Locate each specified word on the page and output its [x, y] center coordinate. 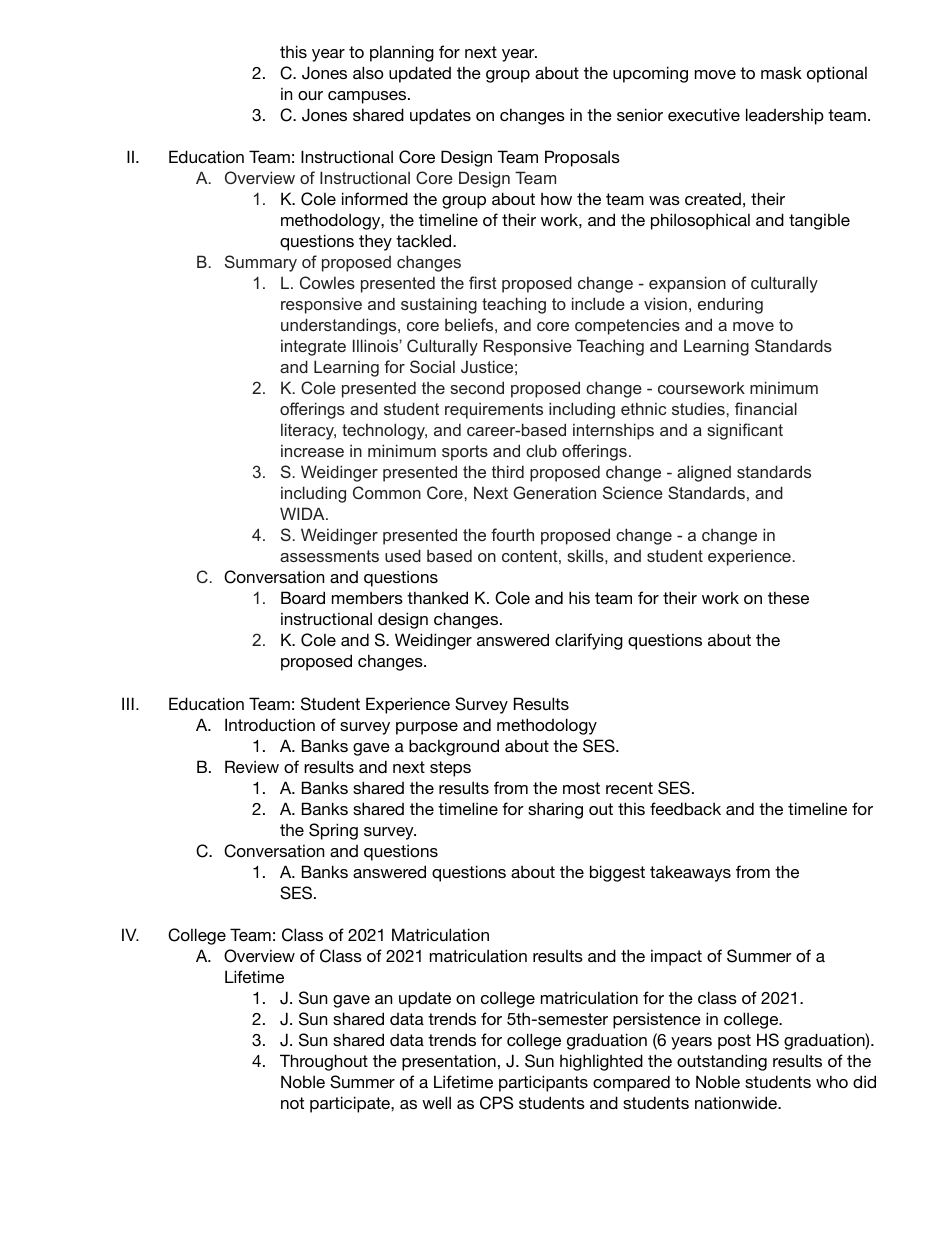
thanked [437, 597]
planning [402, 53]
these [788, 597]
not [292, 1103]
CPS [496, 1103]
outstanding [722, 1062]
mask [781, 72]
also [368, 72]
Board [303, 597]
